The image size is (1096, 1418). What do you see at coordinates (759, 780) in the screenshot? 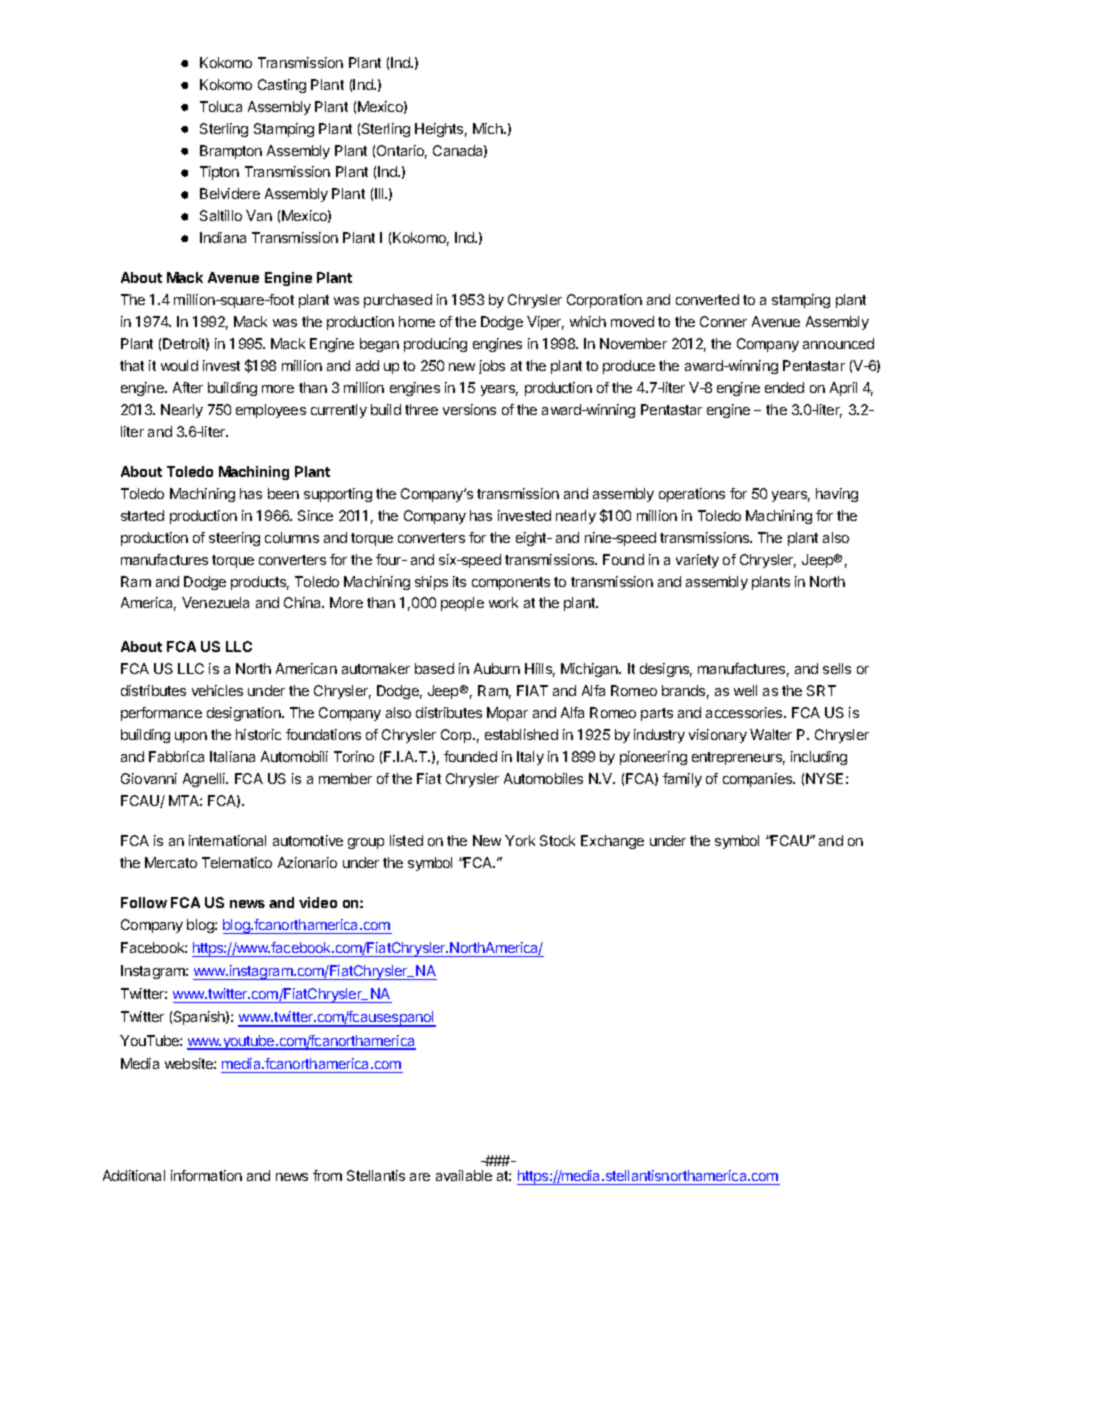
I see `companies` at bounding box center [759, 780].
